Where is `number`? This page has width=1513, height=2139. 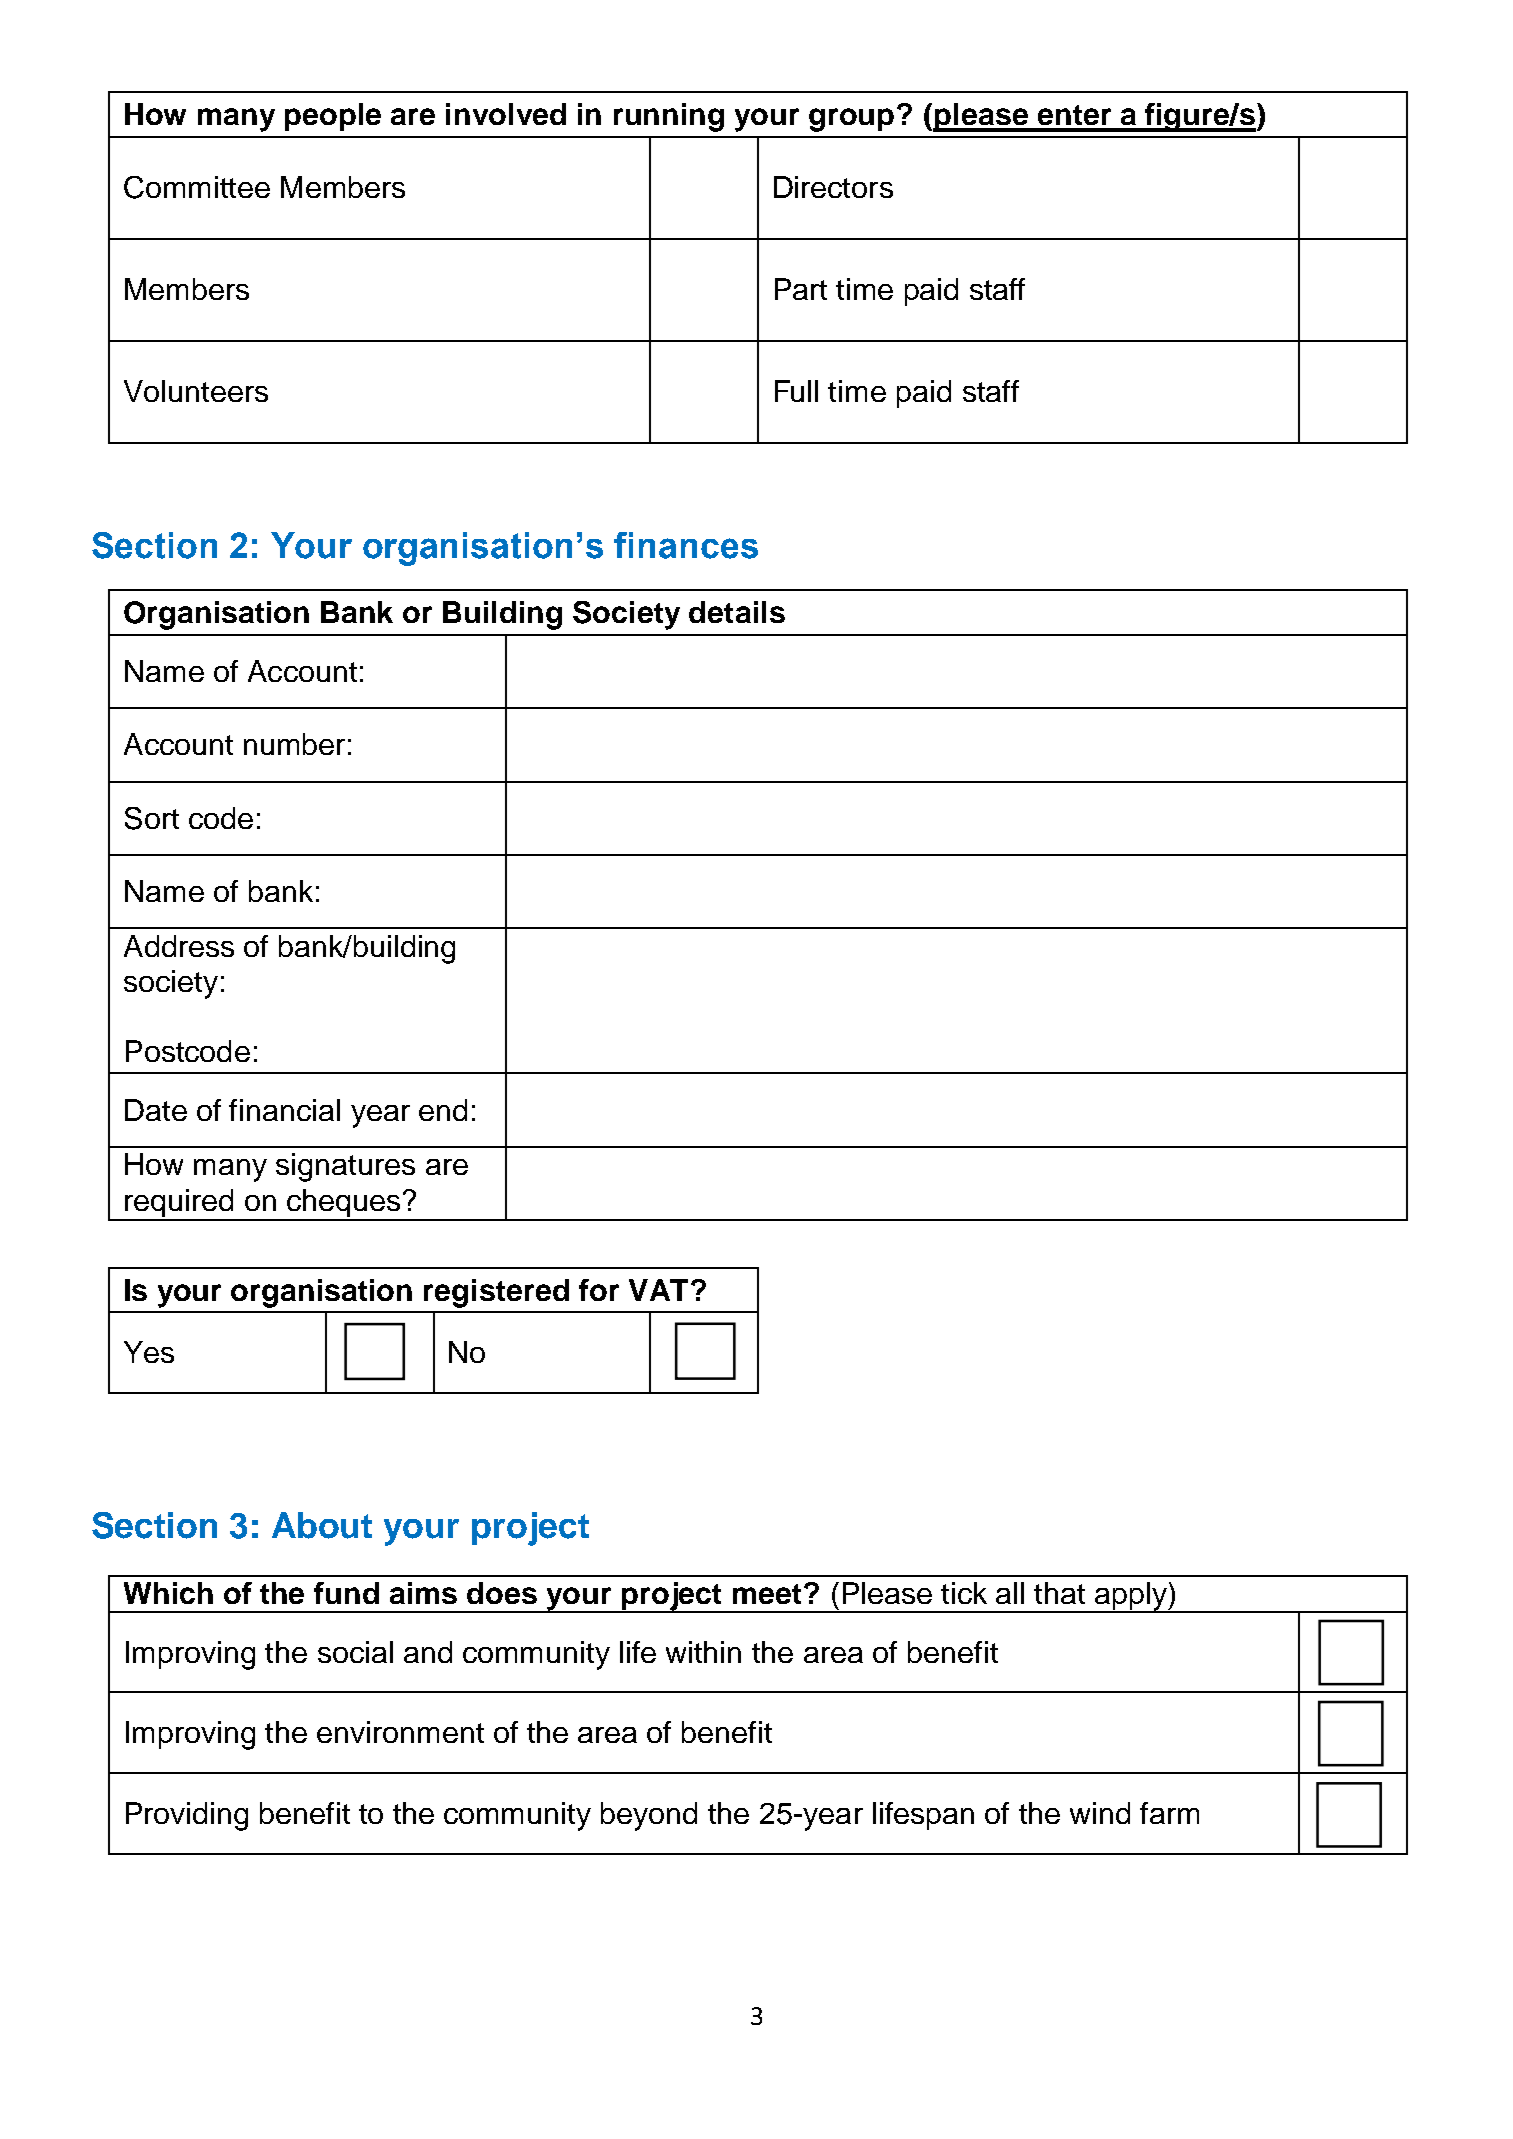
number is located at coordinates (294, 744).
